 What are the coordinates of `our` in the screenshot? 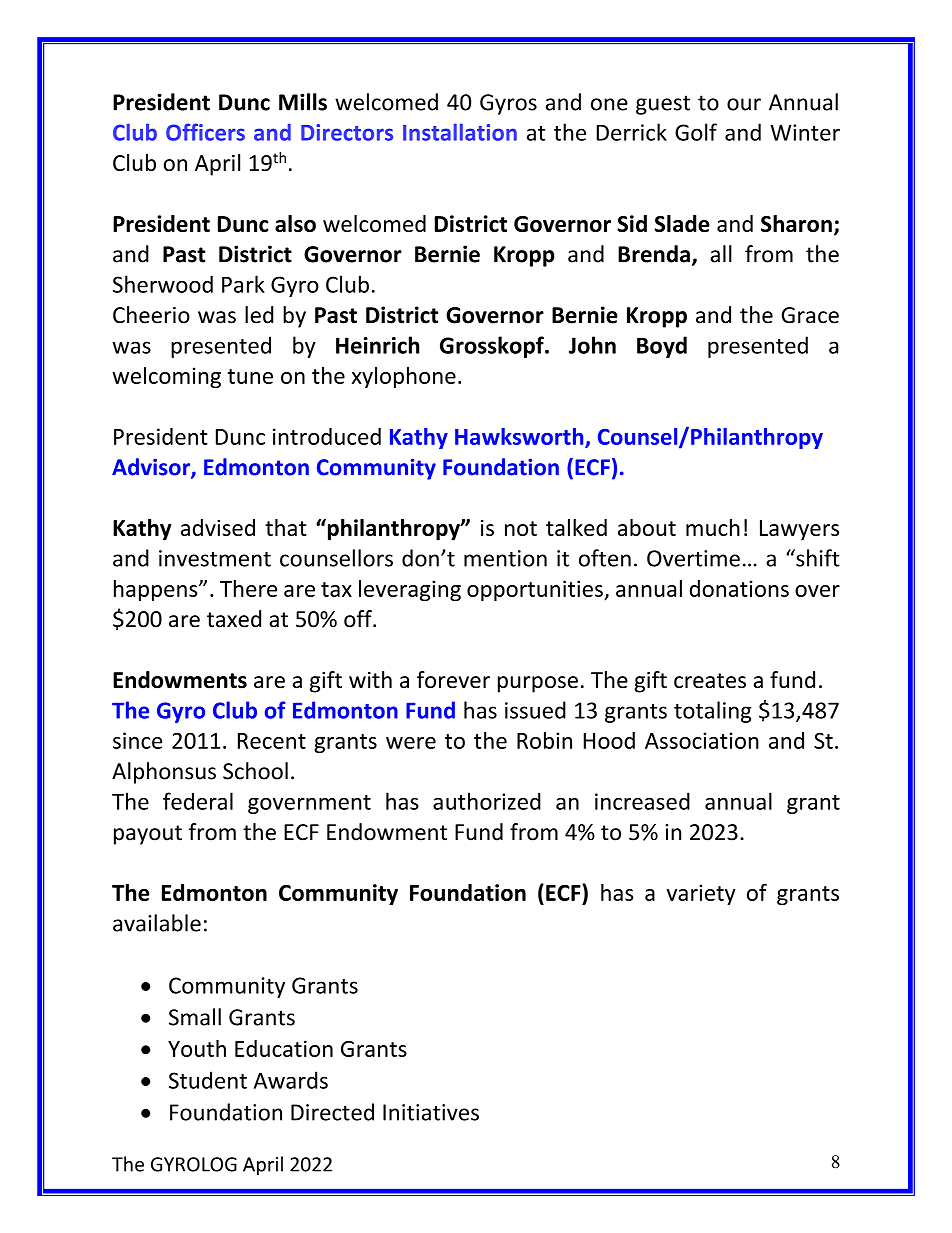 It's located at (744, 104).
